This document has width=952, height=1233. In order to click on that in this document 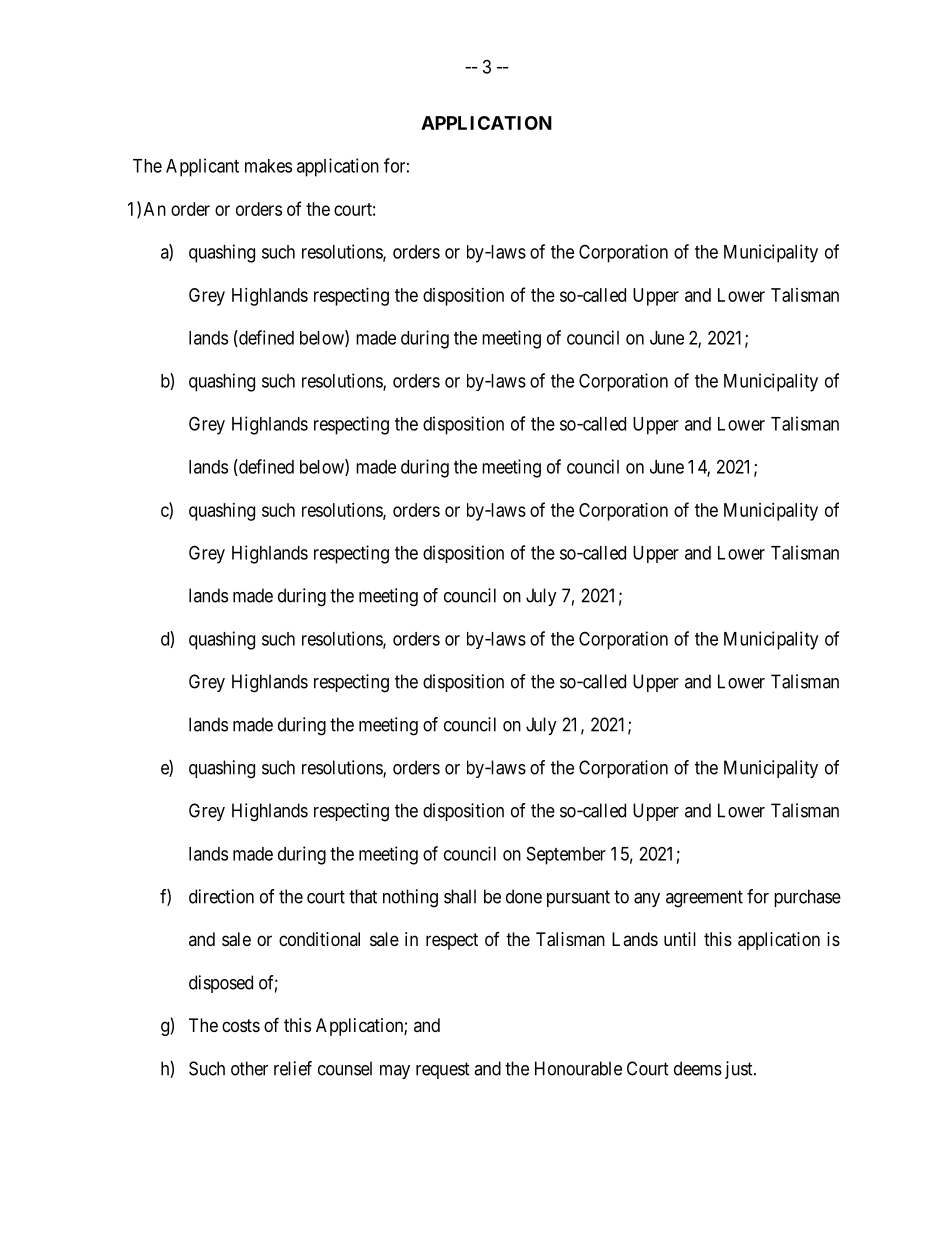, I will do `click(363, 896)`.
